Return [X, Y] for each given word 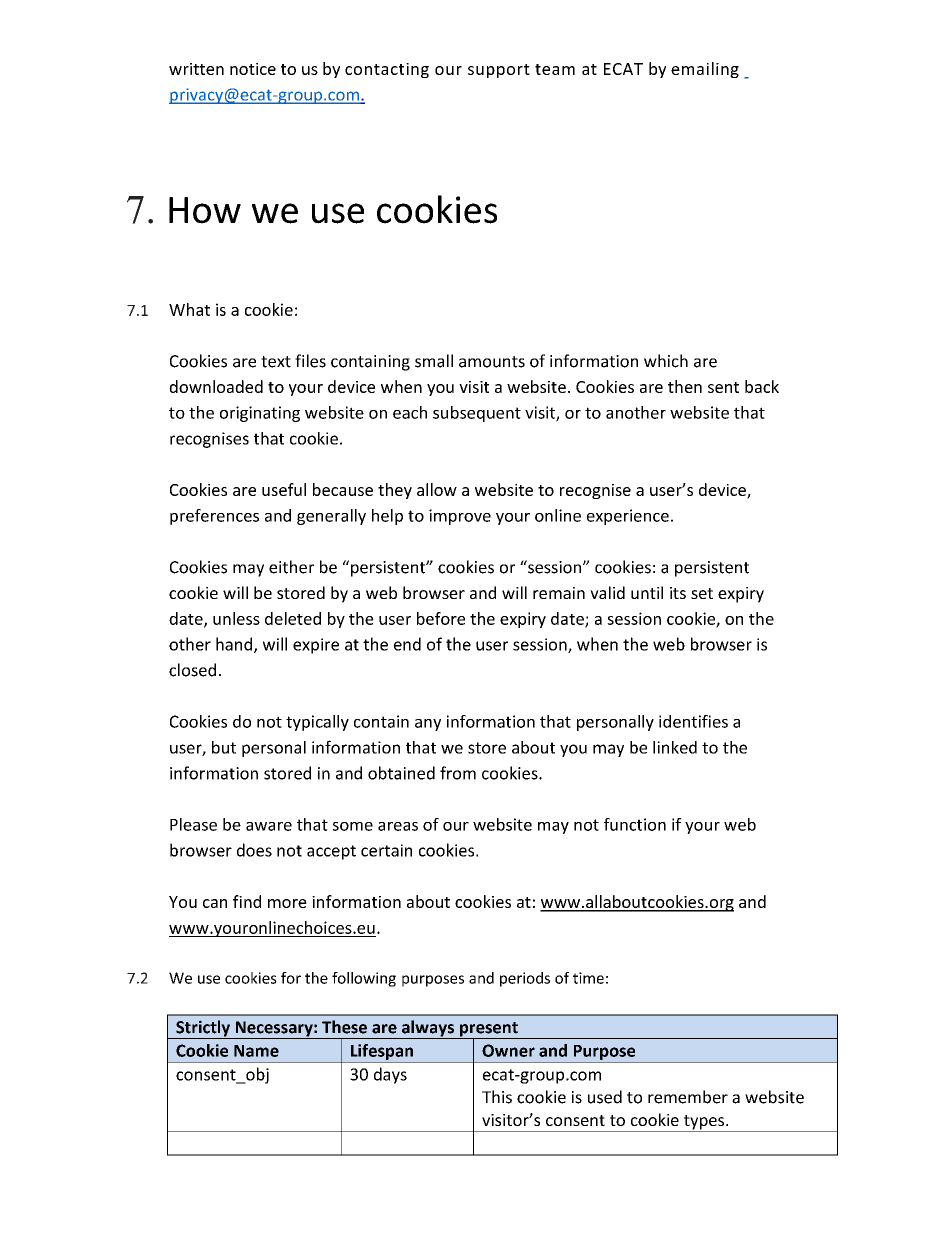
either [291, 567]
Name [256, 1051]
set [702, 593]
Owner [508, 1050]
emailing [705, 70]
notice [253, 69]
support [499, 71]
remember [688, 1097]
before [441, 618]
